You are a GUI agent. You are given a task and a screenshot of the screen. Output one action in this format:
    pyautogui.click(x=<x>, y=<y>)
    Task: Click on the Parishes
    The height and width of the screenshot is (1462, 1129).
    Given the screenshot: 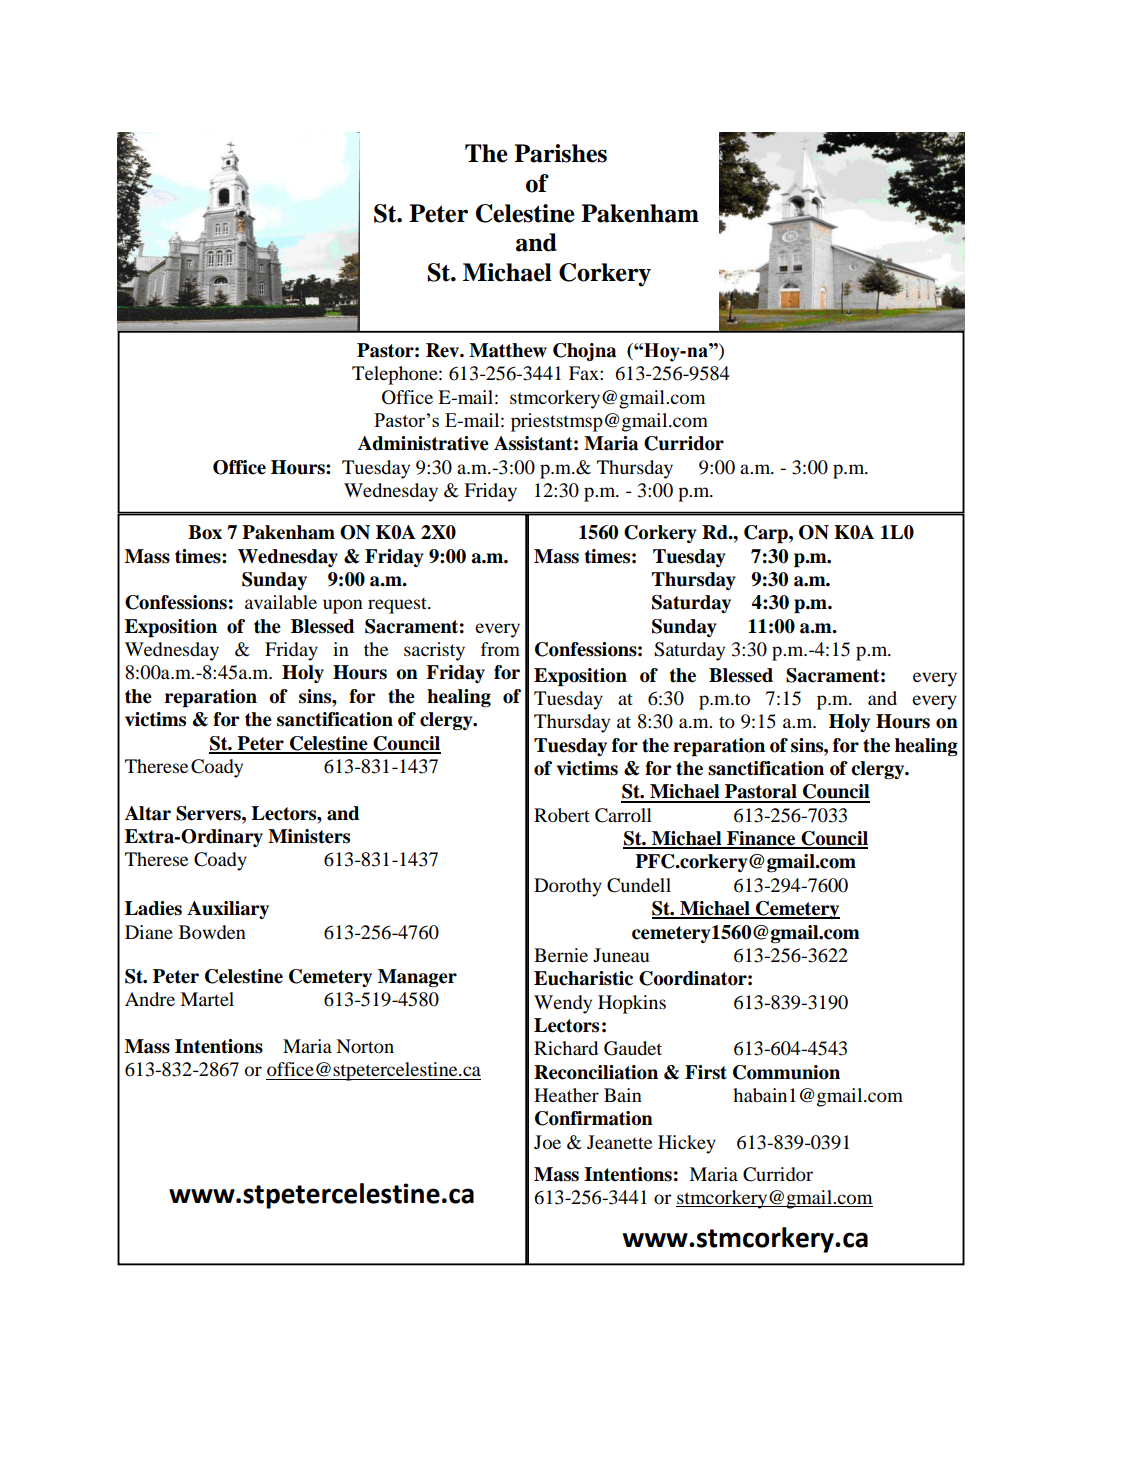 What is the action you would take?
    pyautogui.click(x=560, y=153)
